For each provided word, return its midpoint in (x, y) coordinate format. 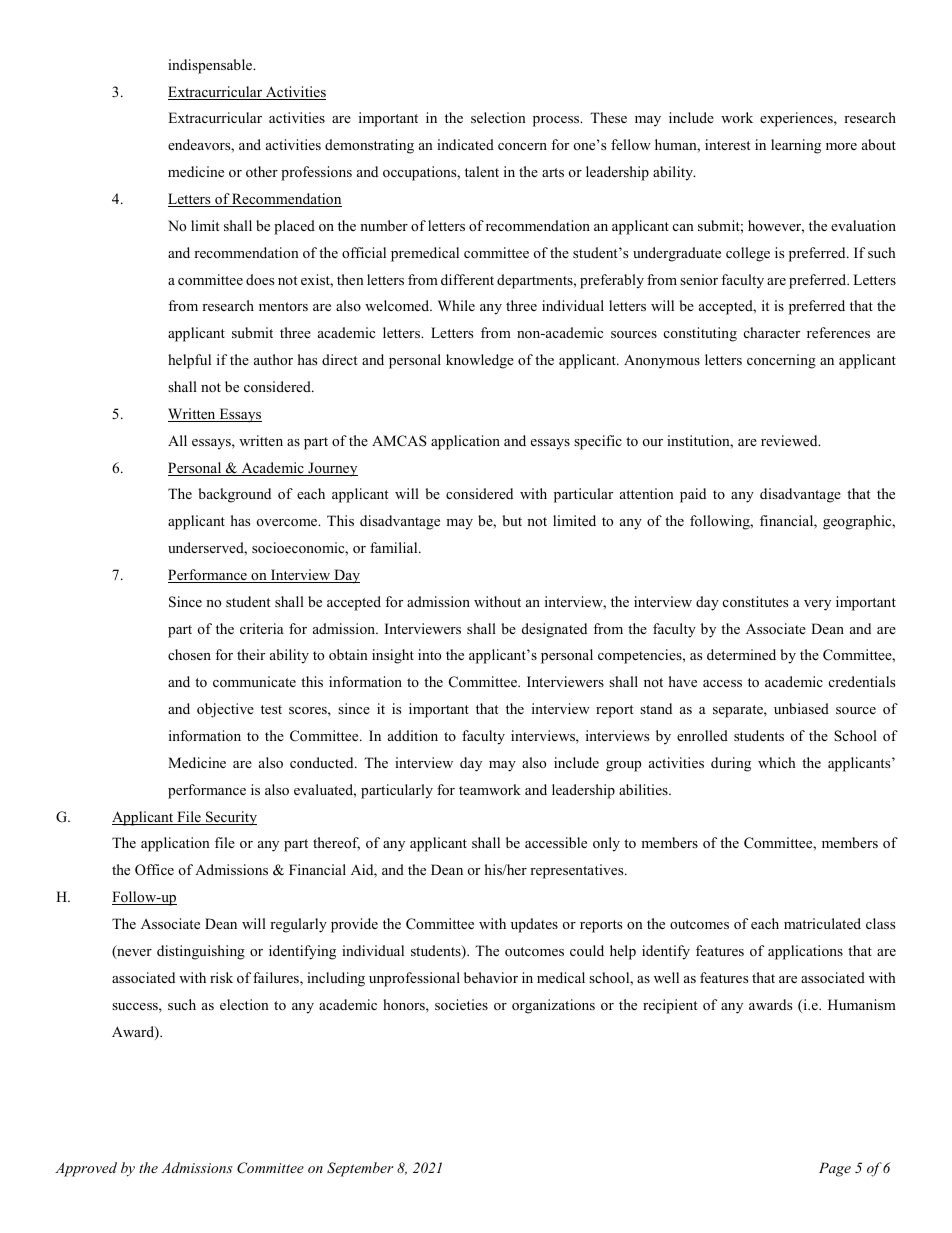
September (360, 1169)
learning (796, 146)
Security (230, 818)
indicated (465, 144)
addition (413, 735)
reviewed (790, 440)
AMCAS (399, 441)
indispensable (211, 66)
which (777, 762)
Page (835, 1169)
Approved (86, 1169)
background (234, 495)
